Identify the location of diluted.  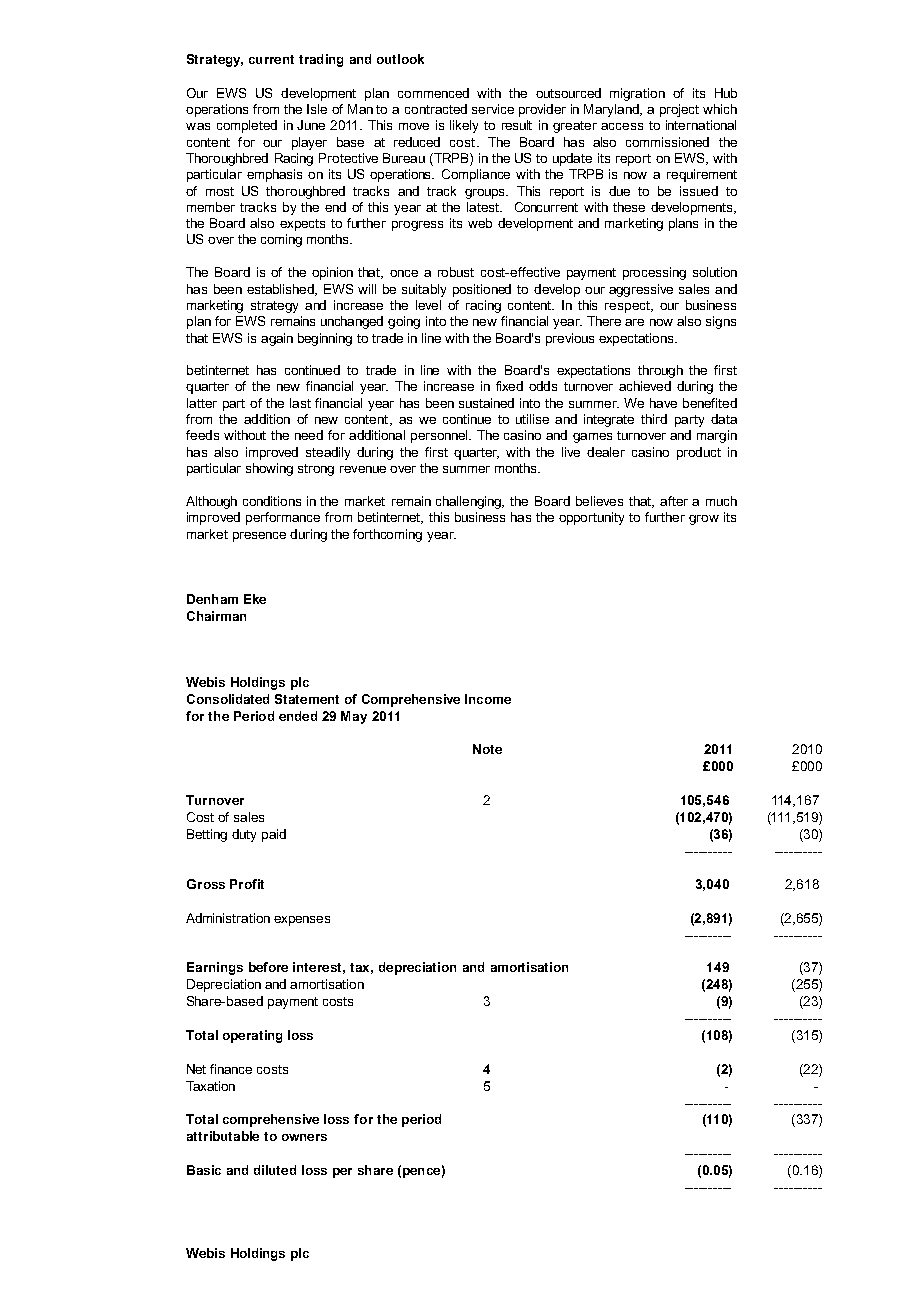
(275, 1170).
